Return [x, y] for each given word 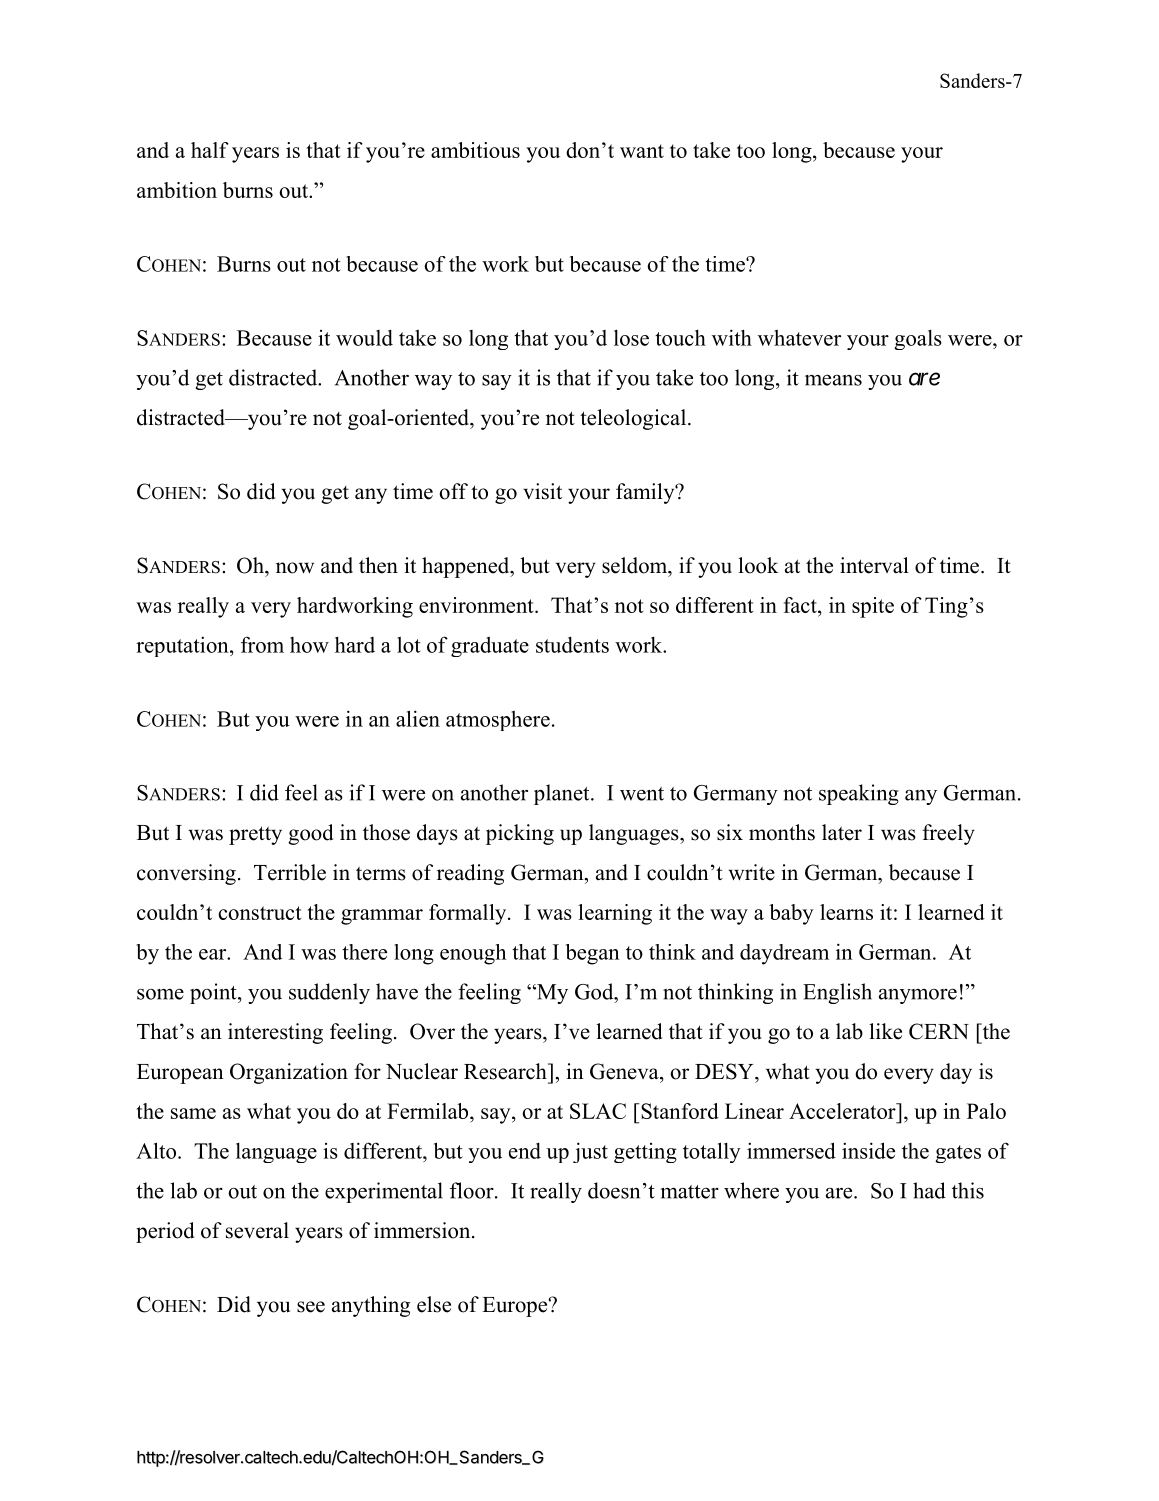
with [732, 337]
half [210, 150]
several [257, 1230]
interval [874, 565]
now [295, 568]
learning [615, 914]
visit [542, 491]
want [642, 151]
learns [846, 912]
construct [260, 913]
